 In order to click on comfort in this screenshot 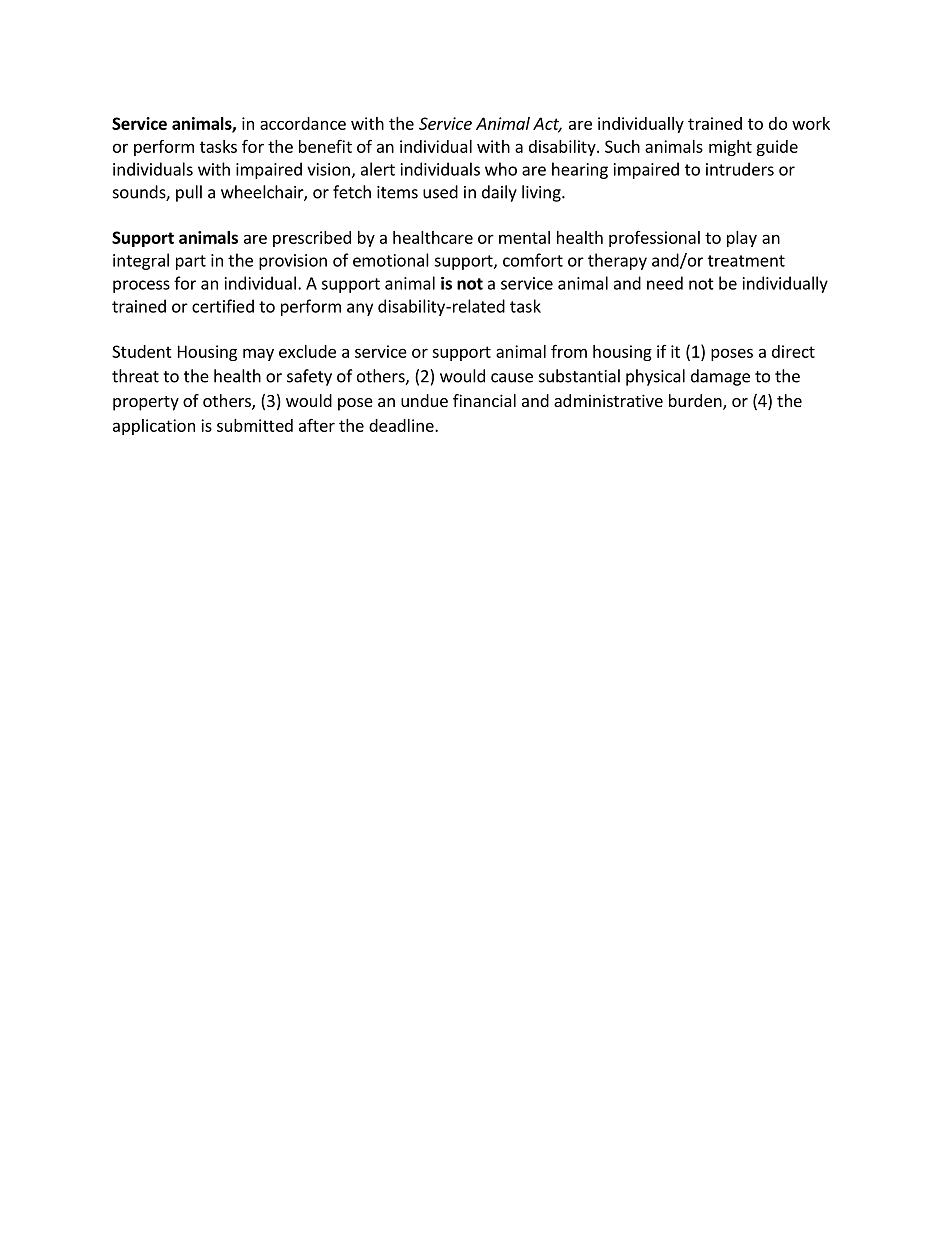, I will do `click(533, 260)`.
